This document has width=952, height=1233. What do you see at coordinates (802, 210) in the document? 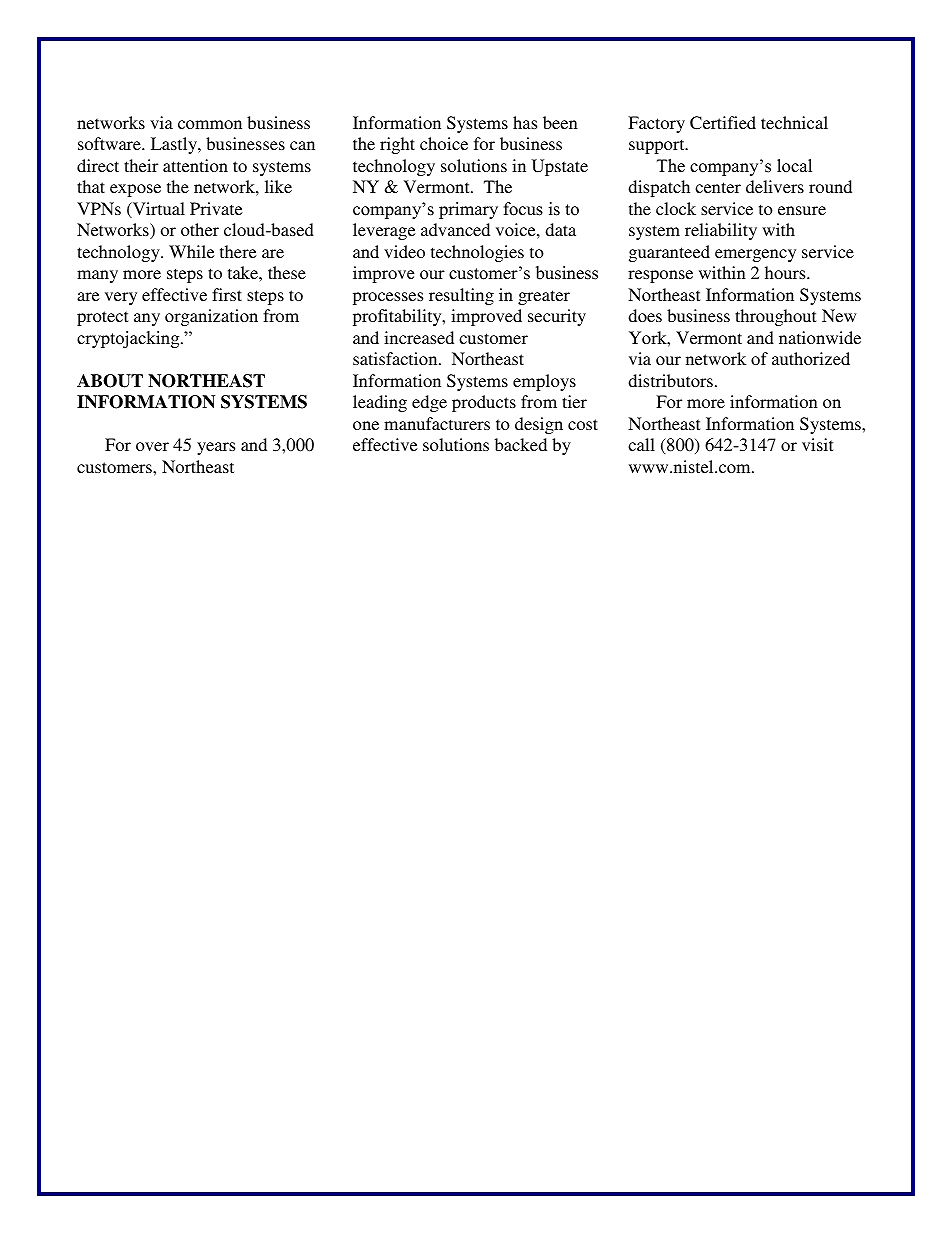
I see `ensure` at bounding box center [802, 210].
